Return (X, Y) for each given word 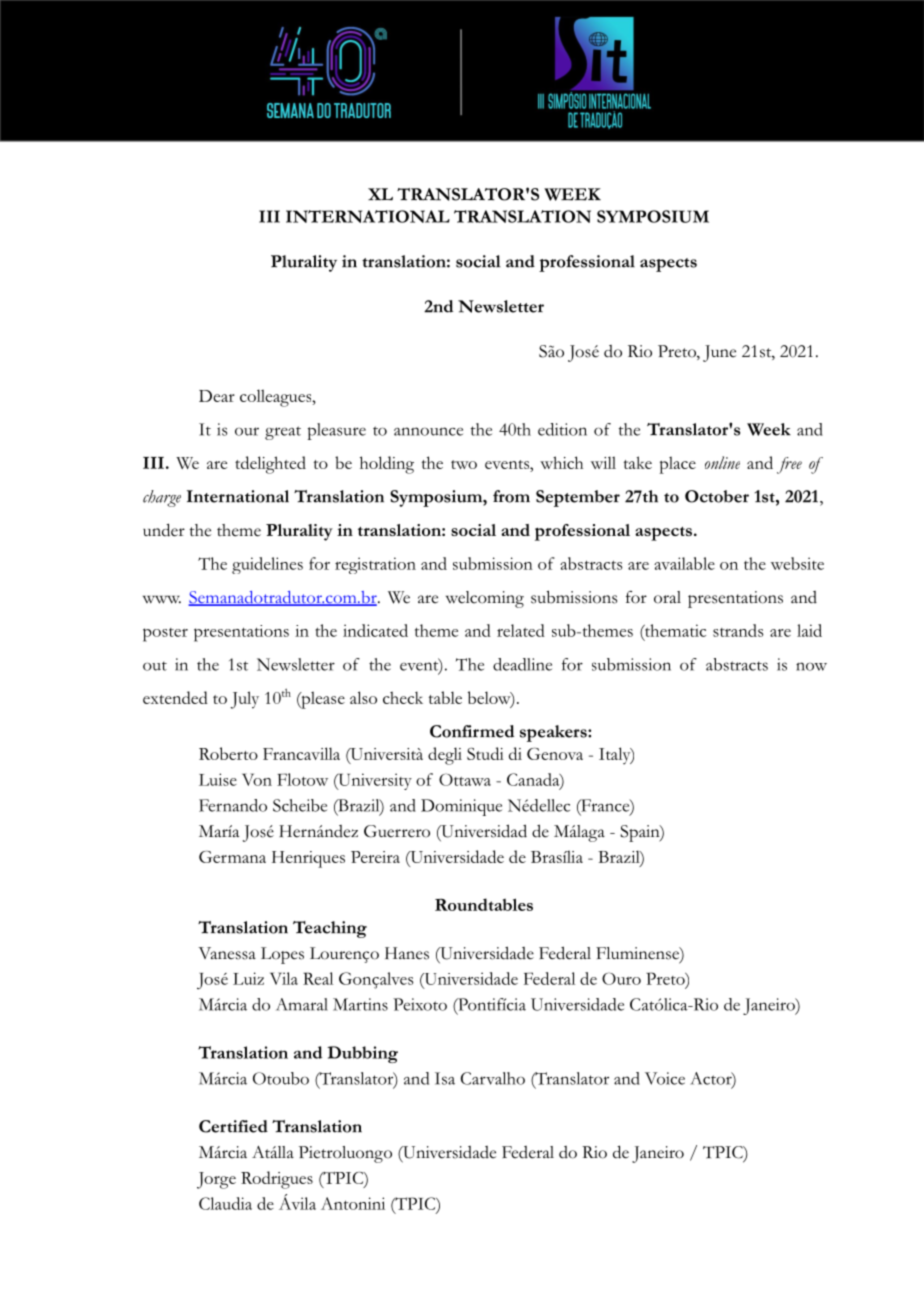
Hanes (407, 953)
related (521, 630)
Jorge (216, 1180)
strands (738, 630)
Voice (665, 1078)
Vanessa (227, 953)
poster (165, 635)
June (719, 353)
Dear (217, 396)
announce (428, 431)
